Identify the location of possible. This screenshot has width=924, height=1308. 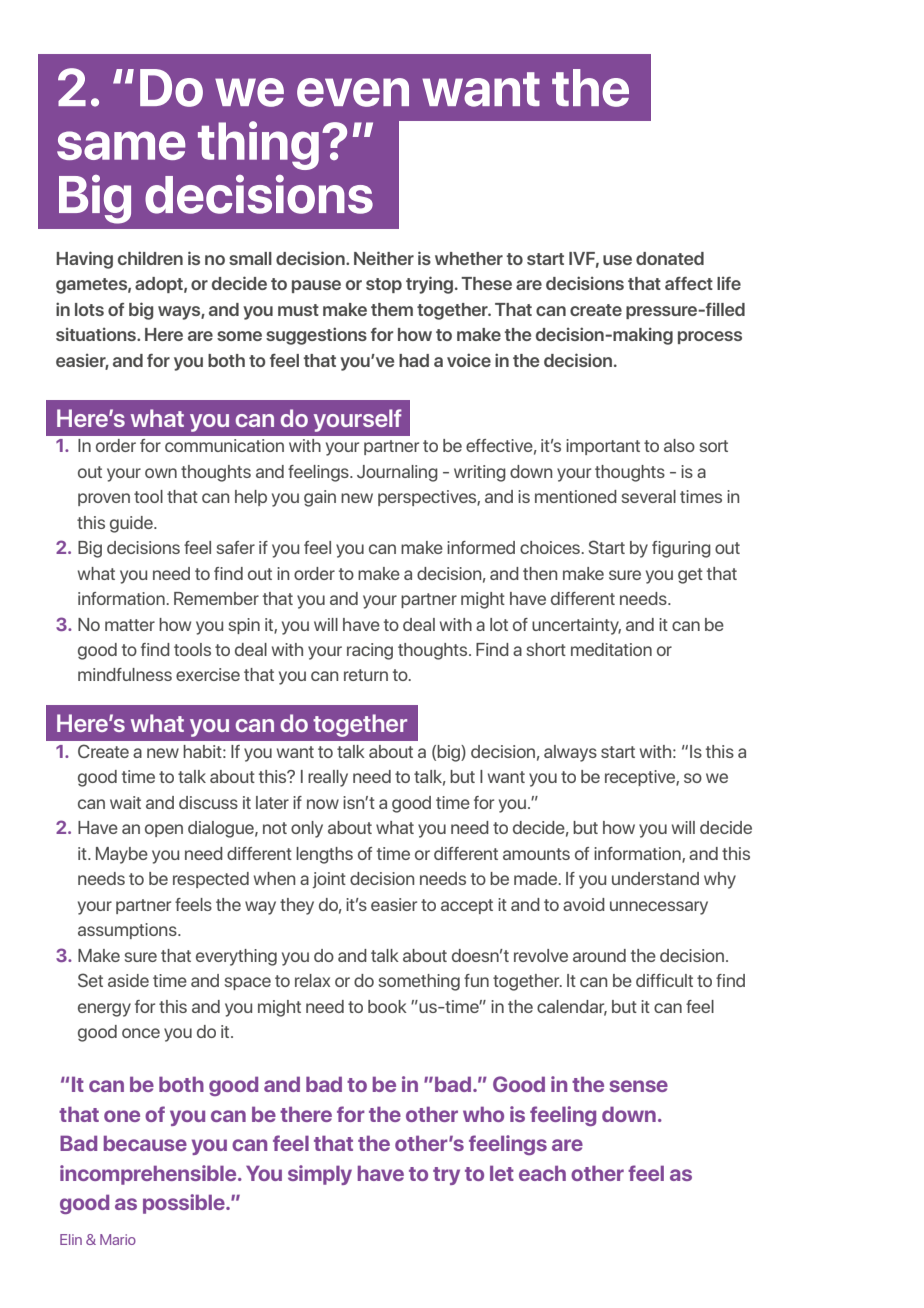
(185, 1204).
